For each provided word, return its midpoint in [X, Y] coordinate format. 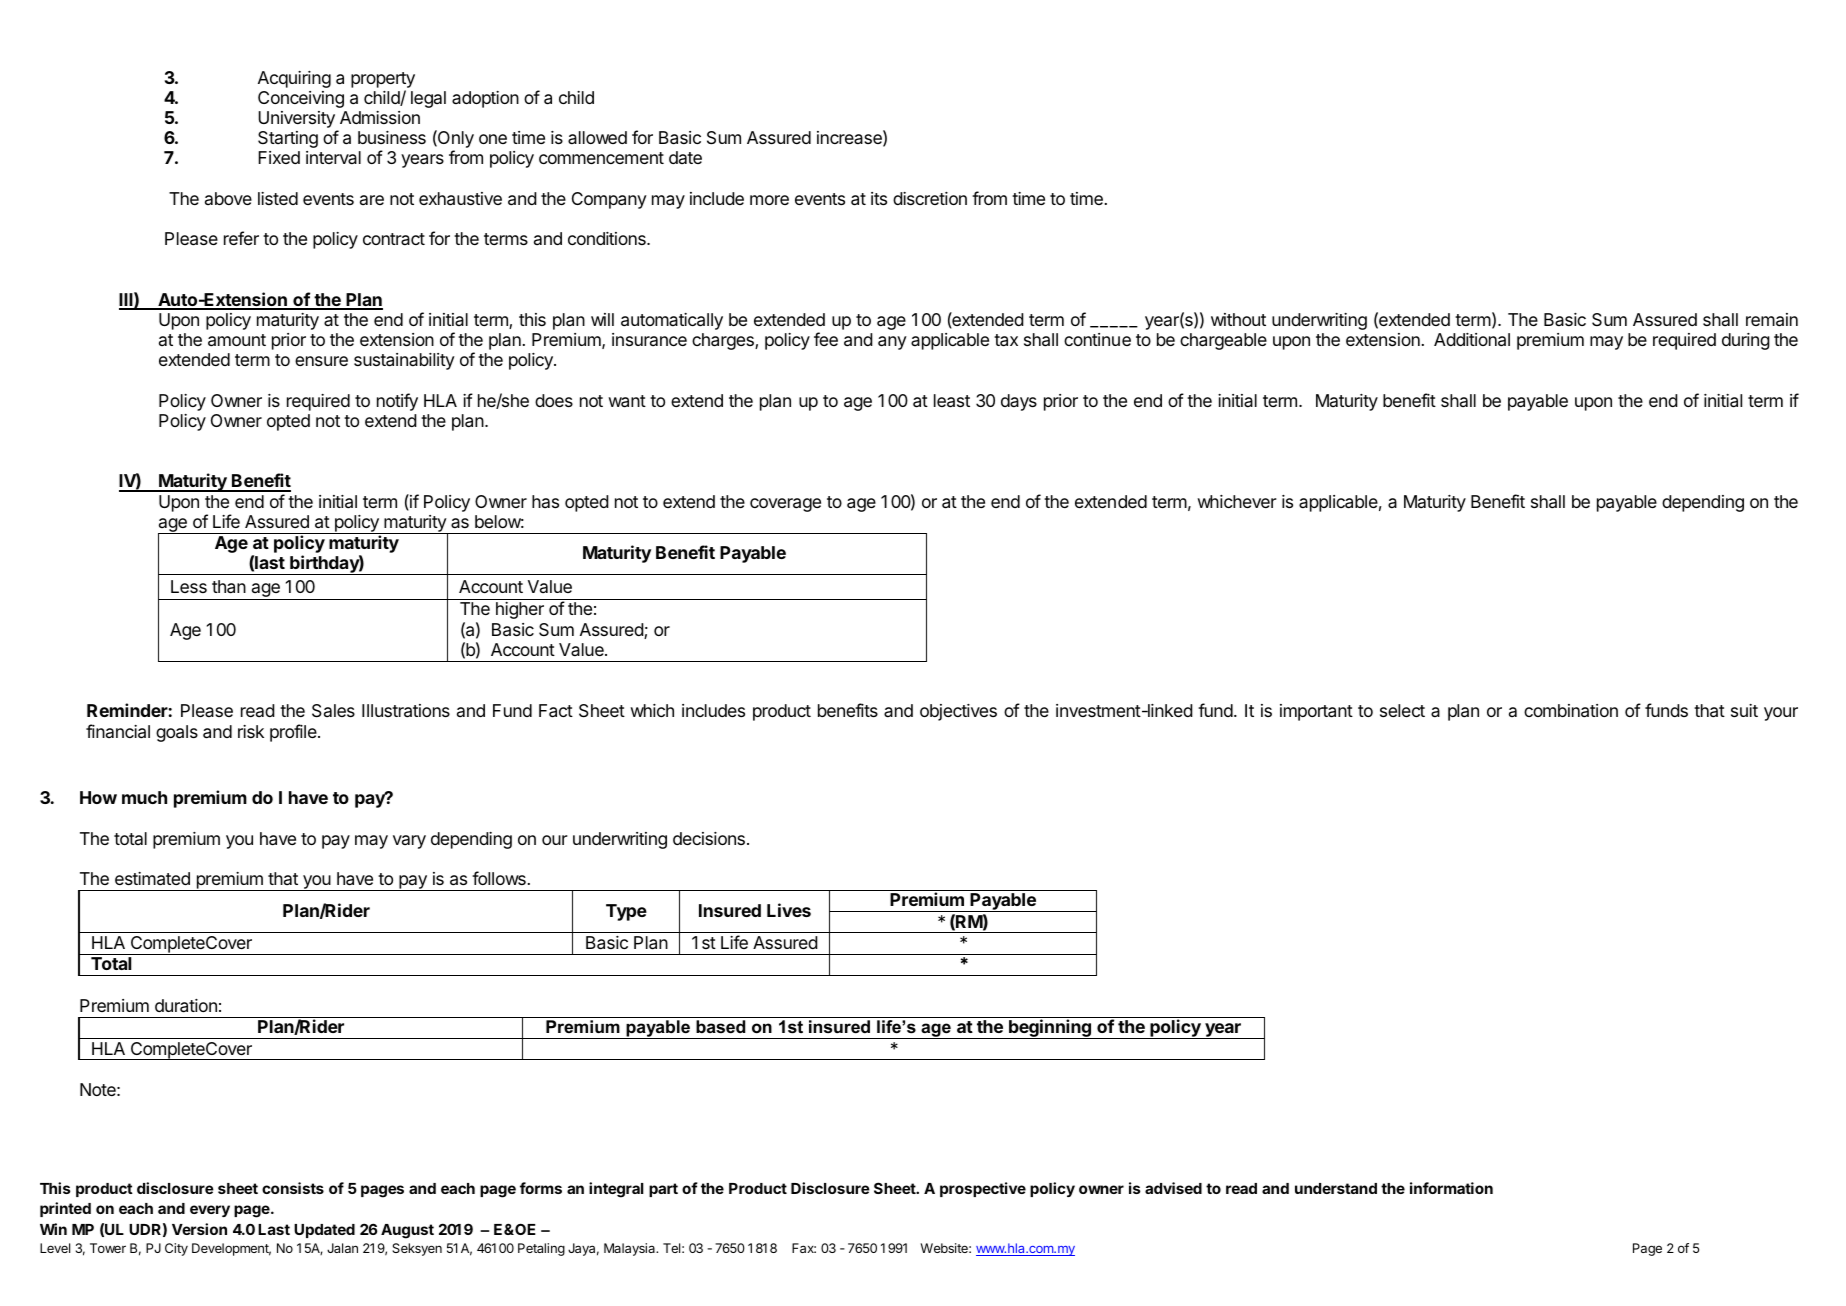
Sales [333, 711]
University [297, 121]
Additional [1472, 340]
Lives [789, 910]
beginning [1050, 1029]
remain [1772, 320]
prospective [983, 1189]
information [1451, 1188]
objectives [958, 712]
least [952, 401]
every [210, 1211]
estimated [152, 879]
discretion [930, 198]
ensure [321, 361]
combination [1571, 711]
